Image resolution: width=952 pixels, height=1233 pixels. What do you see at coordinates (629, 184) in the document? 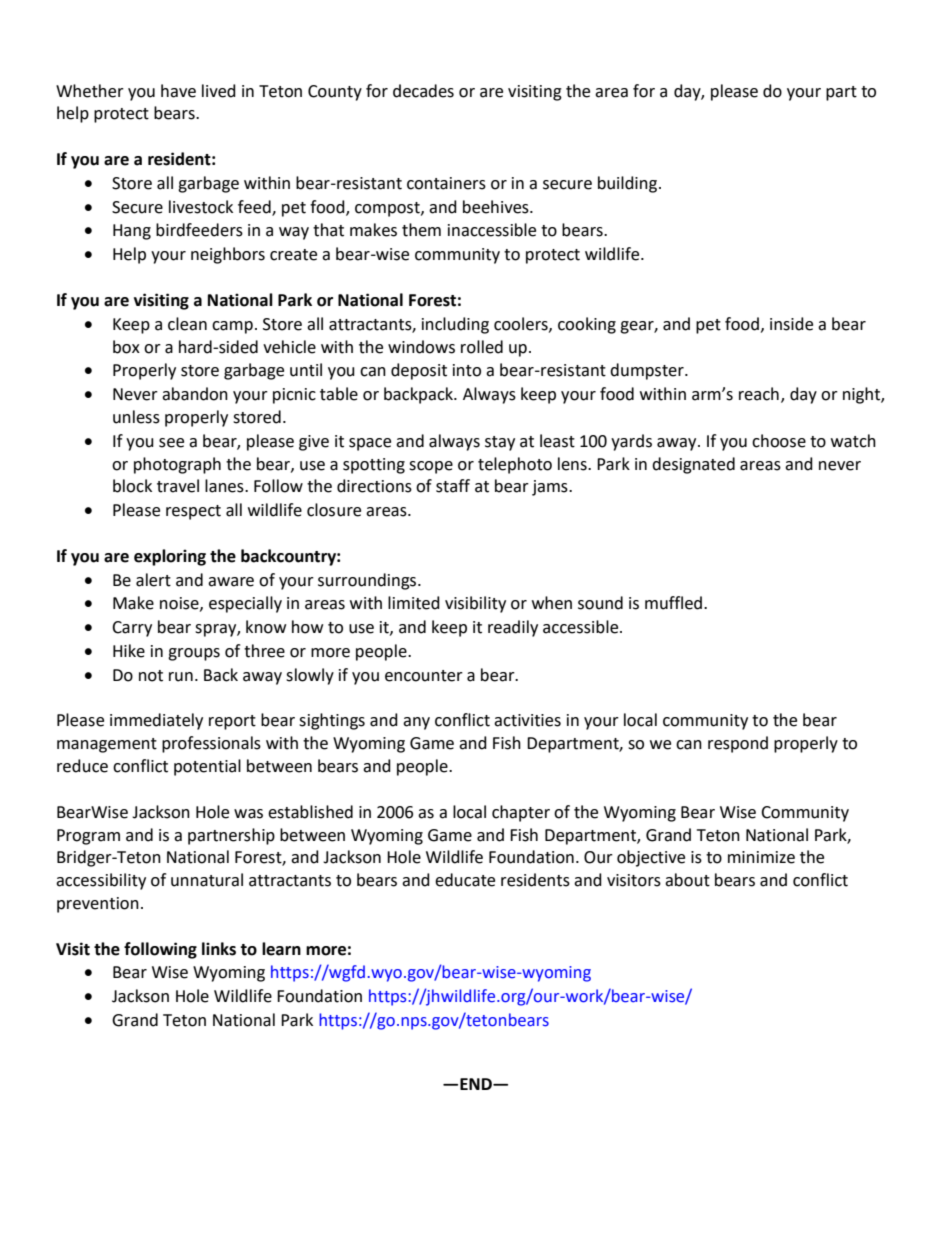
I see `building` at bounding box center [629, 184].
